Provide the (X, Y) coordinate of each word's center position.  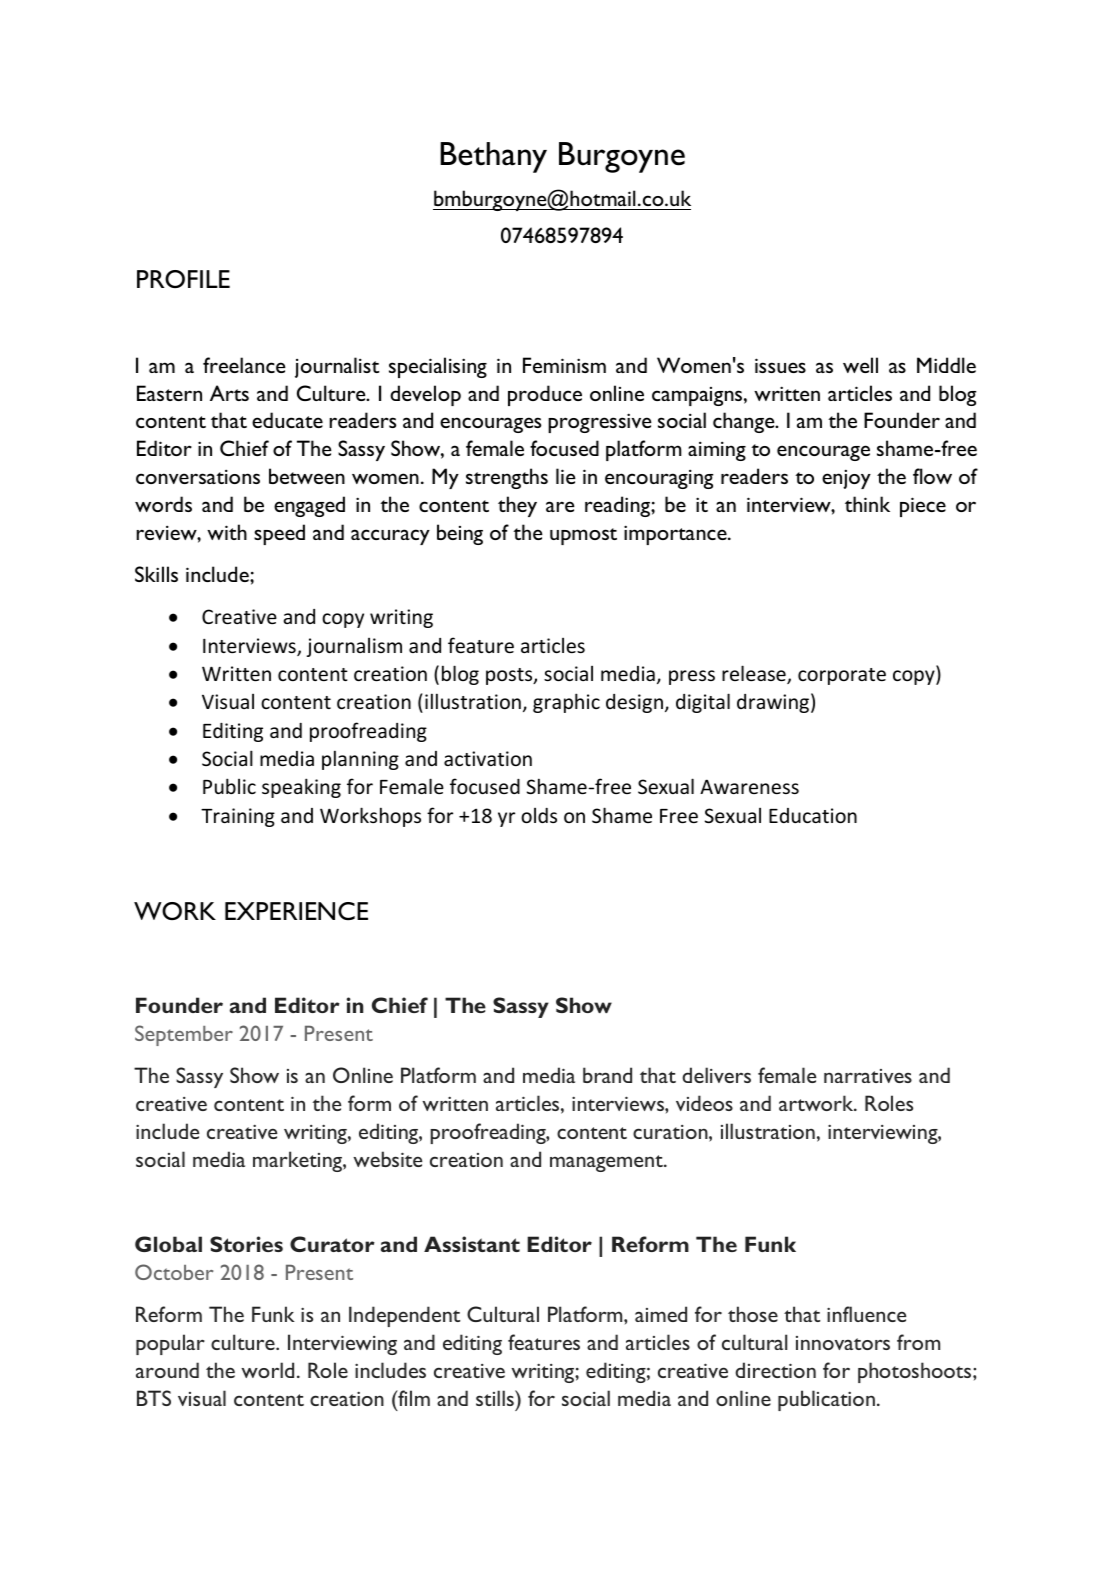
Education (813, 815)
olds (539, 815)
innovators (843, 1343)
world (267, 1370)
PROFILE (183, 279)
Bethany (493, 157)
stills (496, 1398)
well (860, 365)
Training (238, 817)
